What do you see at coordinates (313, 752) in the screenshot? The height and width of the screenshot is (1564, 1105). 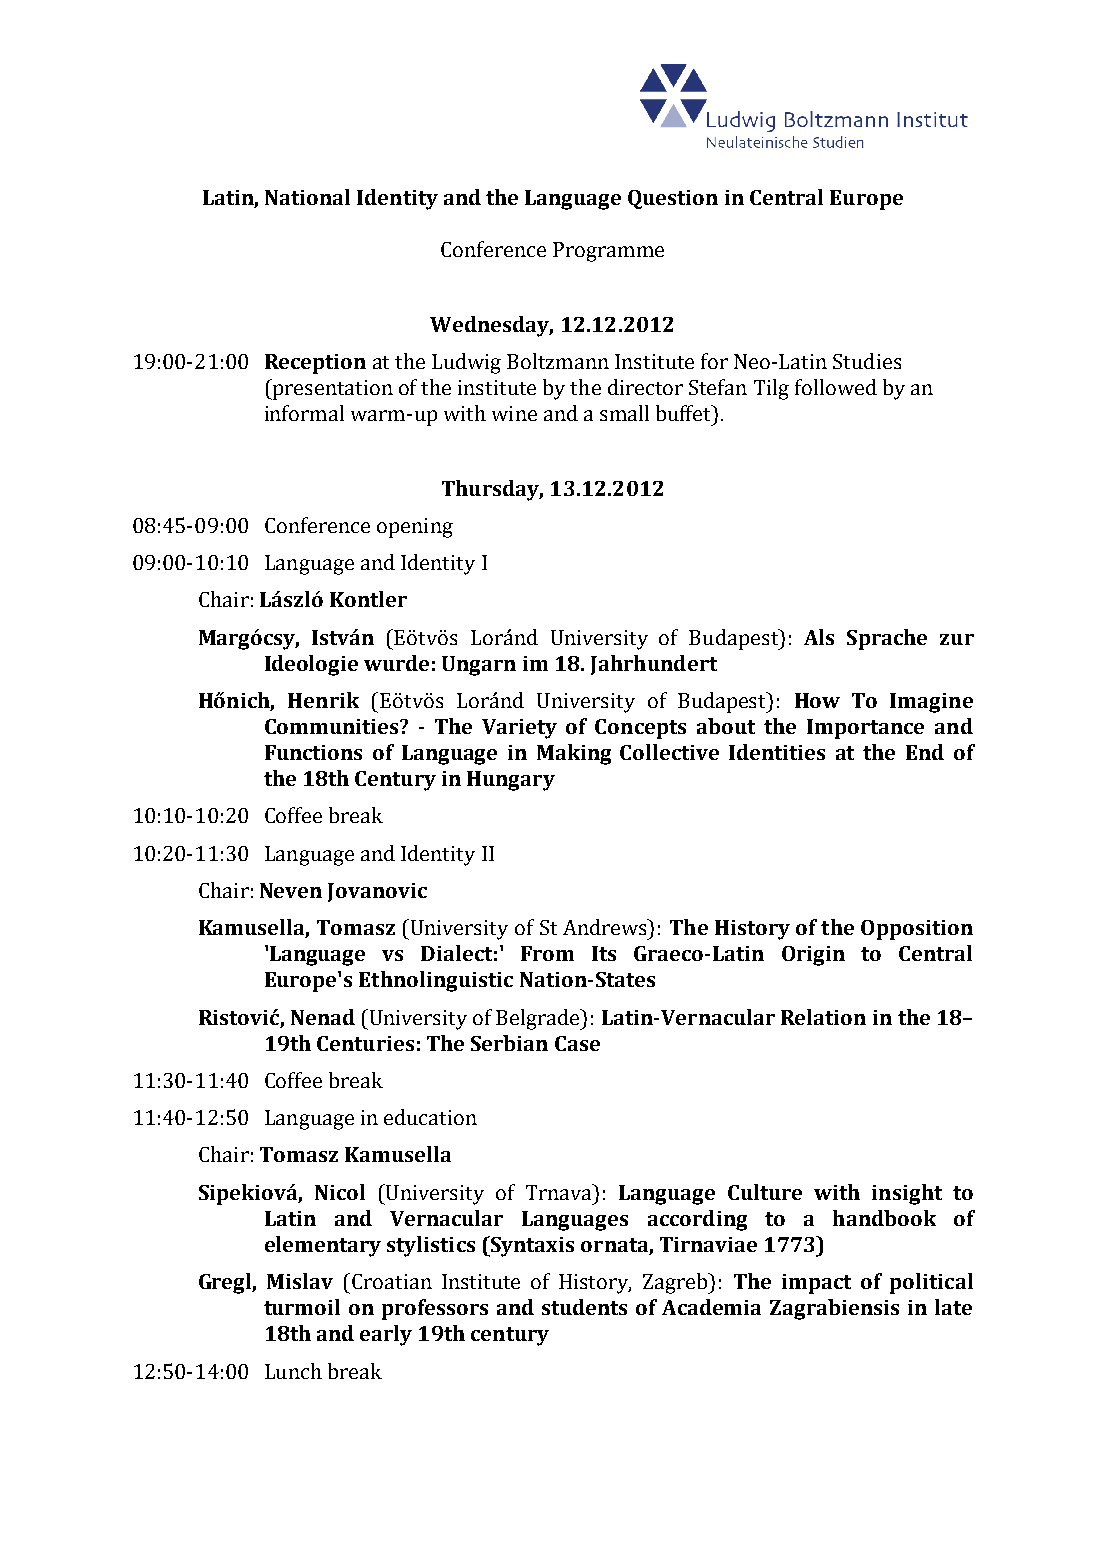 I see `Functions` at bounding box center [313, 752].
